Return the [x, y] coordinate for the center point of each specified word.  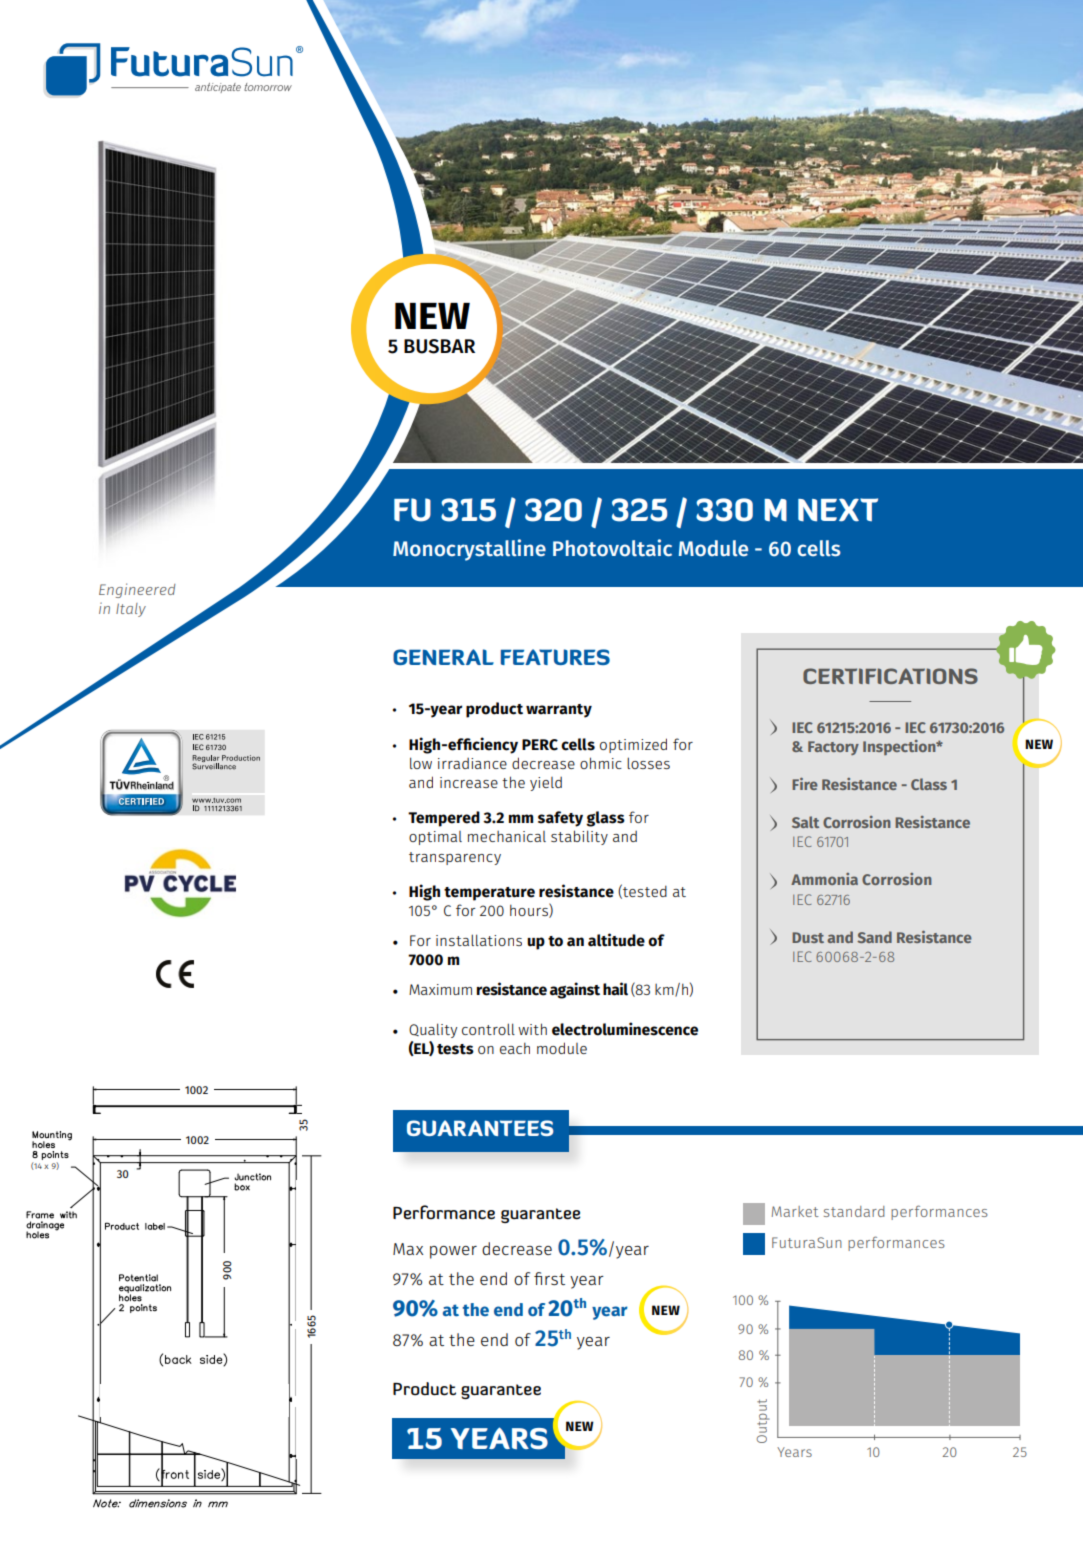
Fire [805, 784]
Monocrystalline [469, 550]
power [453, 1252]
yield [546, 784]
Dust [808, 937]
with [532, 1029]
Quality [433, 1030]
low [421, 763]
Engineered [137, 590]
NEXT [838, 510]
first [549, 1278]
